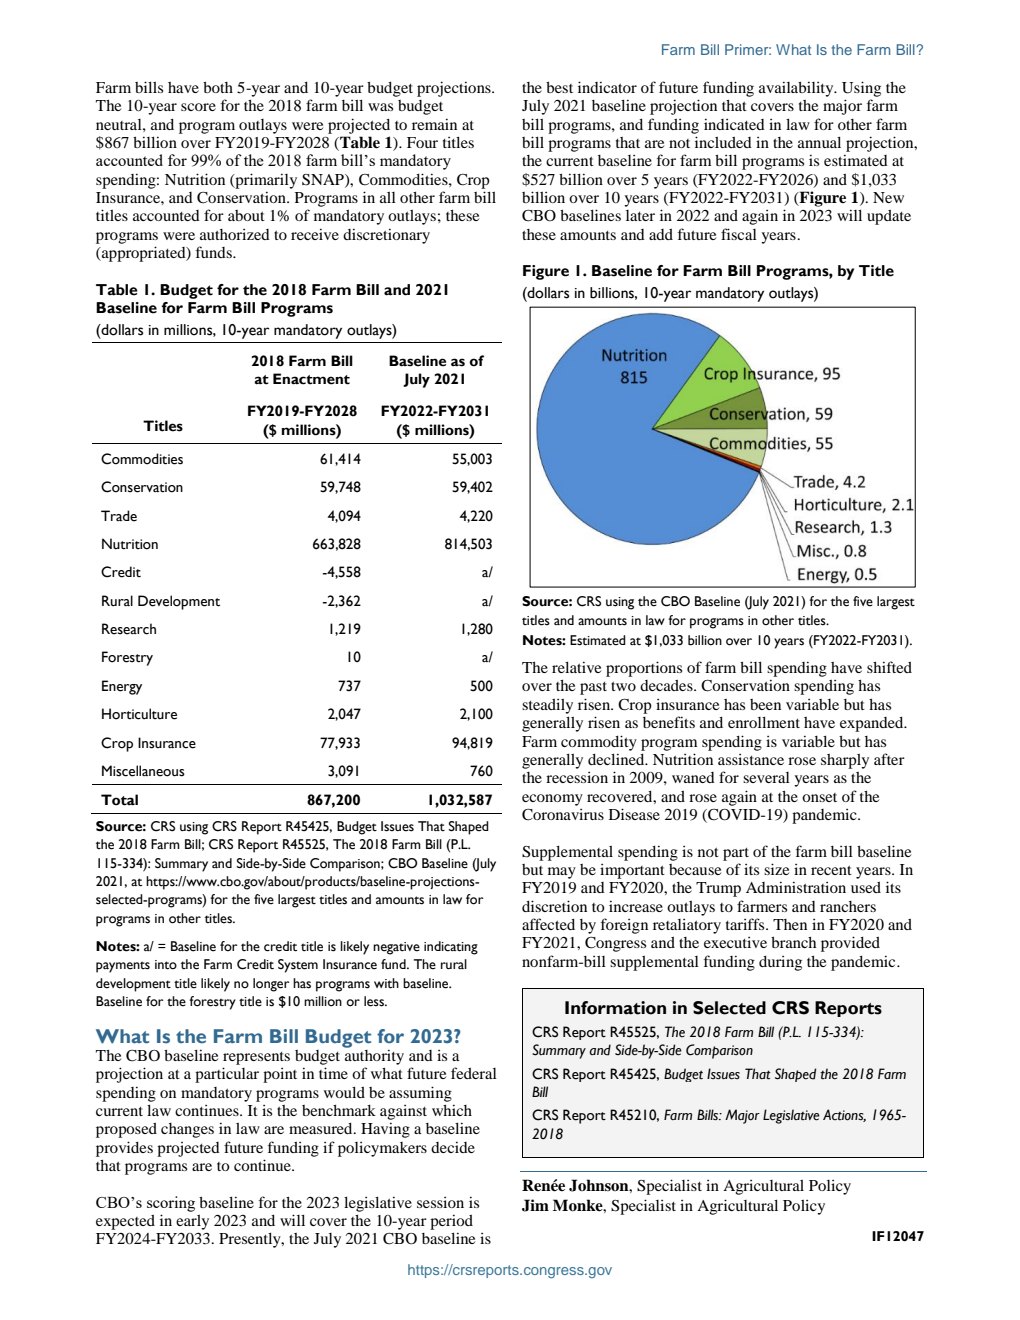 The image size is (1020, 1320). I want to click on annual, so click(819, 142).
